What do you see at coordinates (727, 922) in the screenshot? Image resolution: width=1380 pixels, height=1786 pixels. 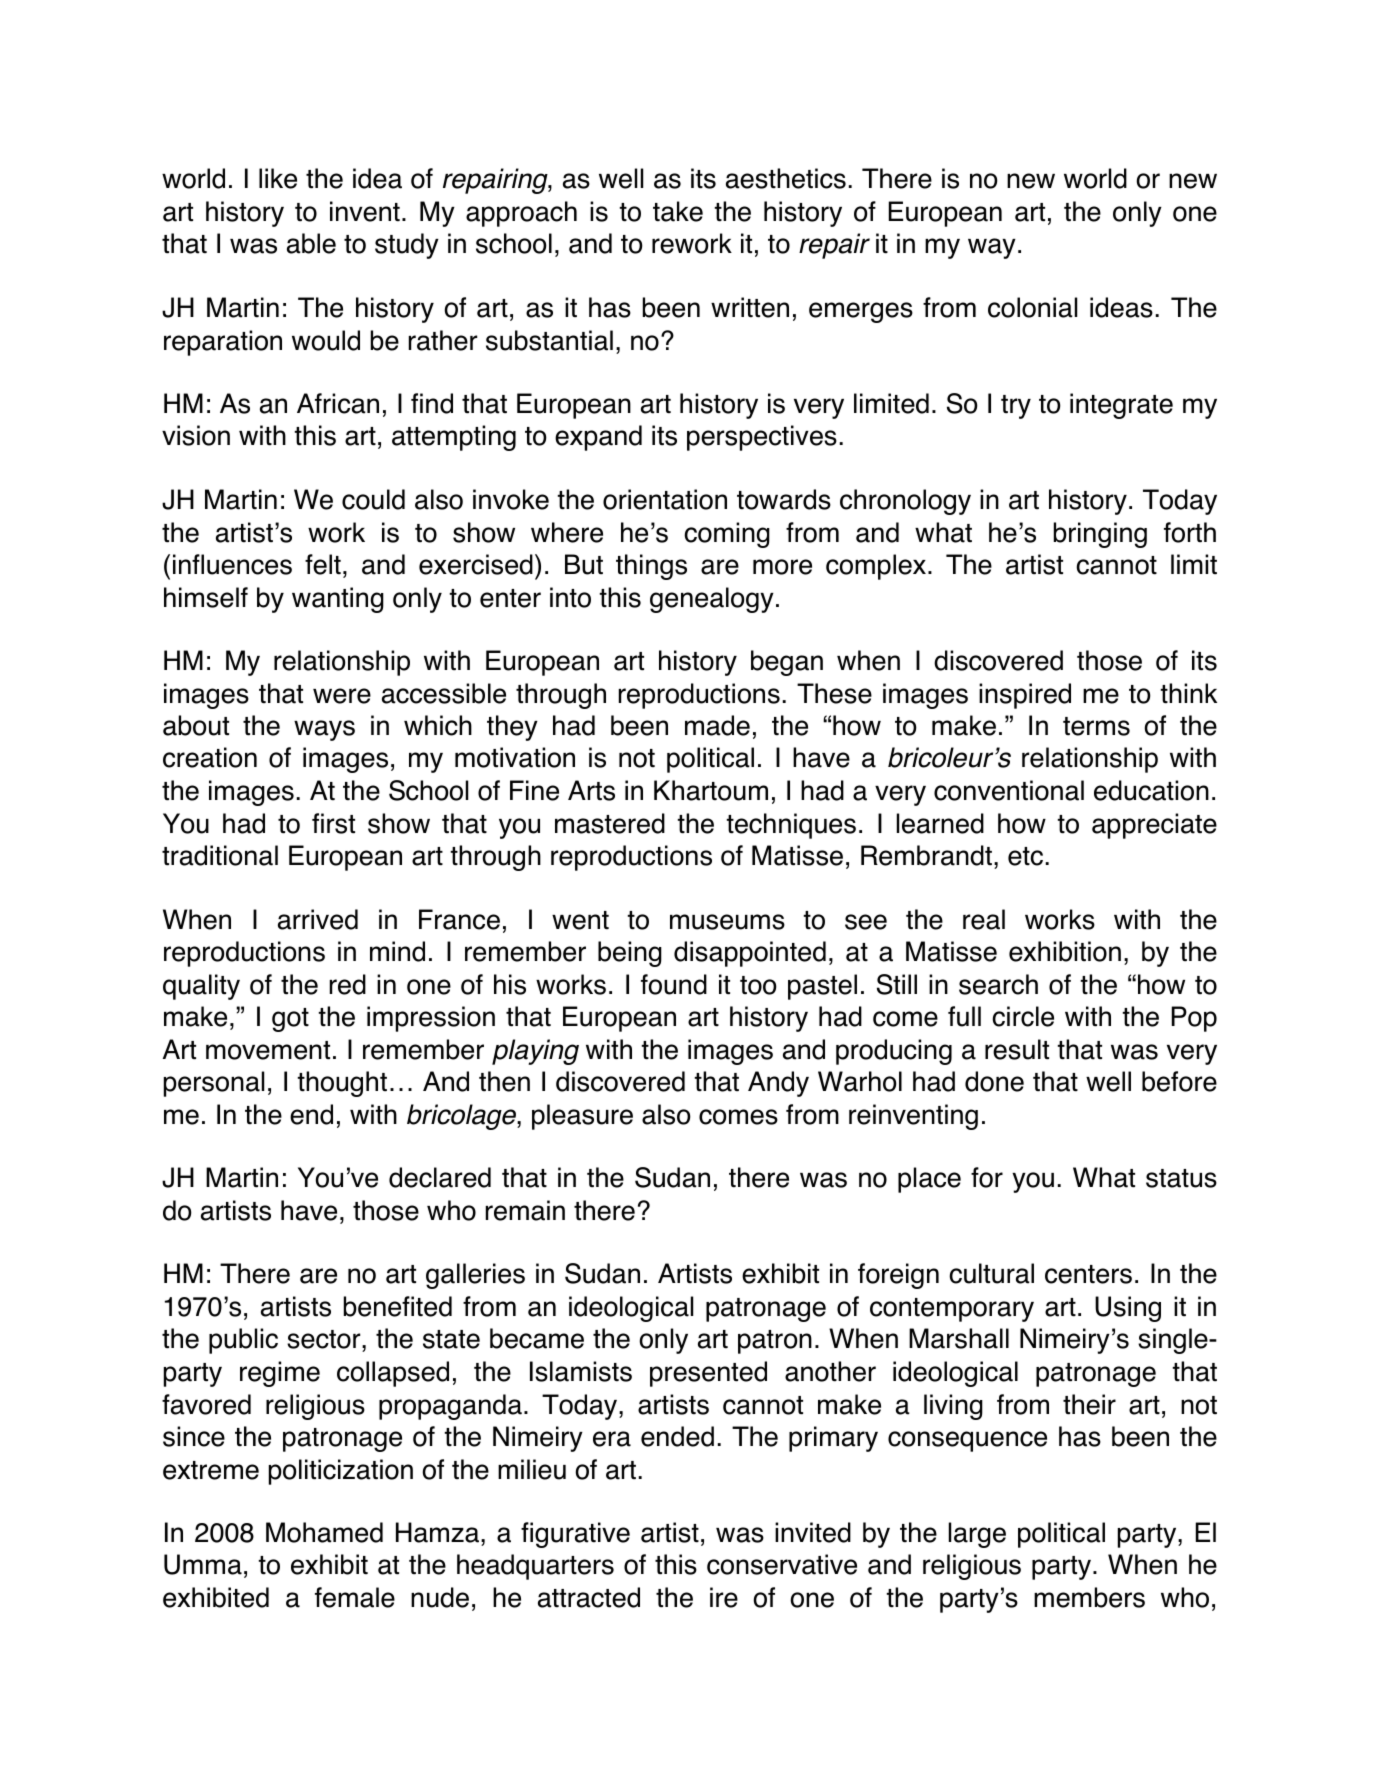 I see `museums` at bounding box center [727, 922].
